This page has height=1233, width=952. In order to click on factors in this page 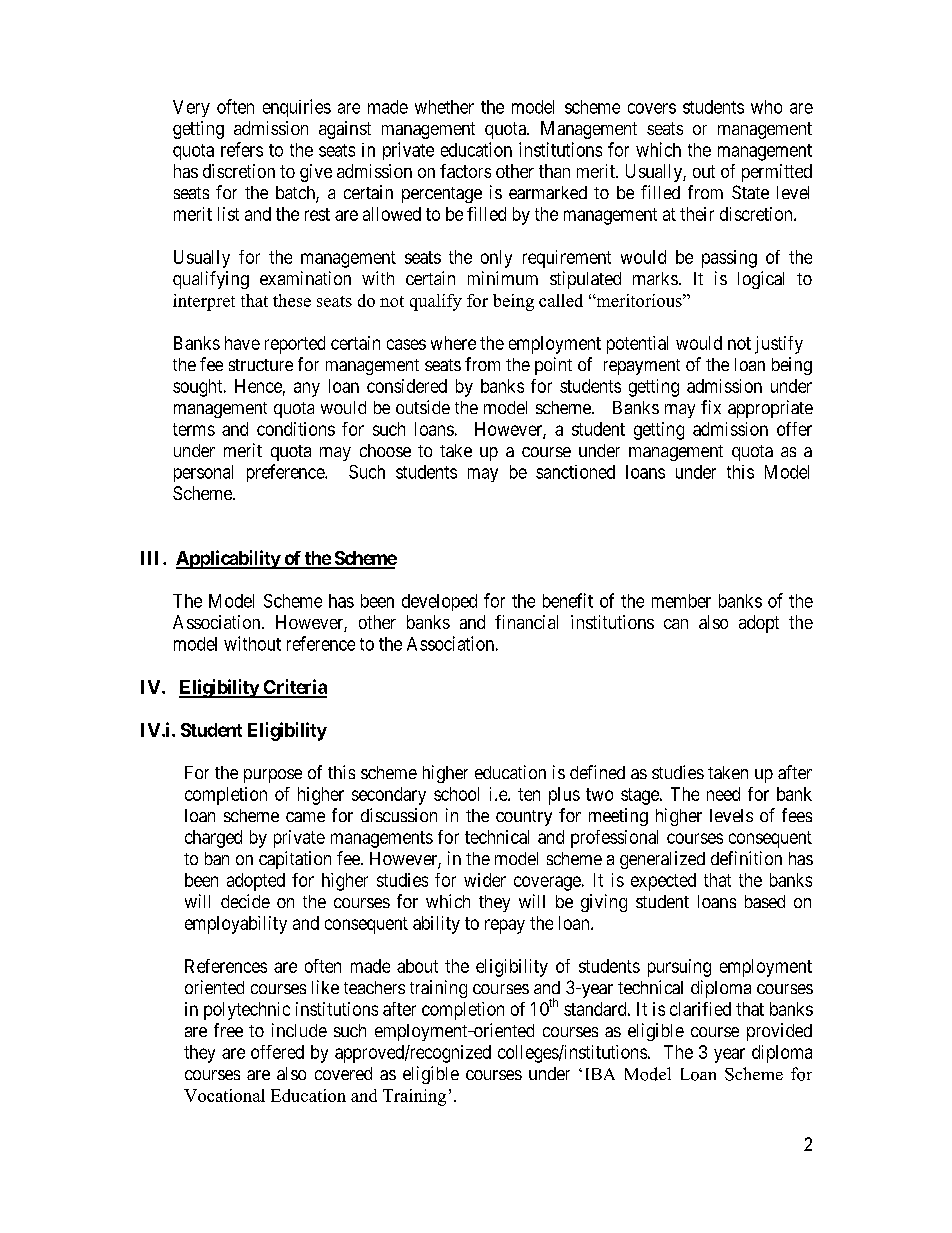, I will do `click(465, 171)`.
